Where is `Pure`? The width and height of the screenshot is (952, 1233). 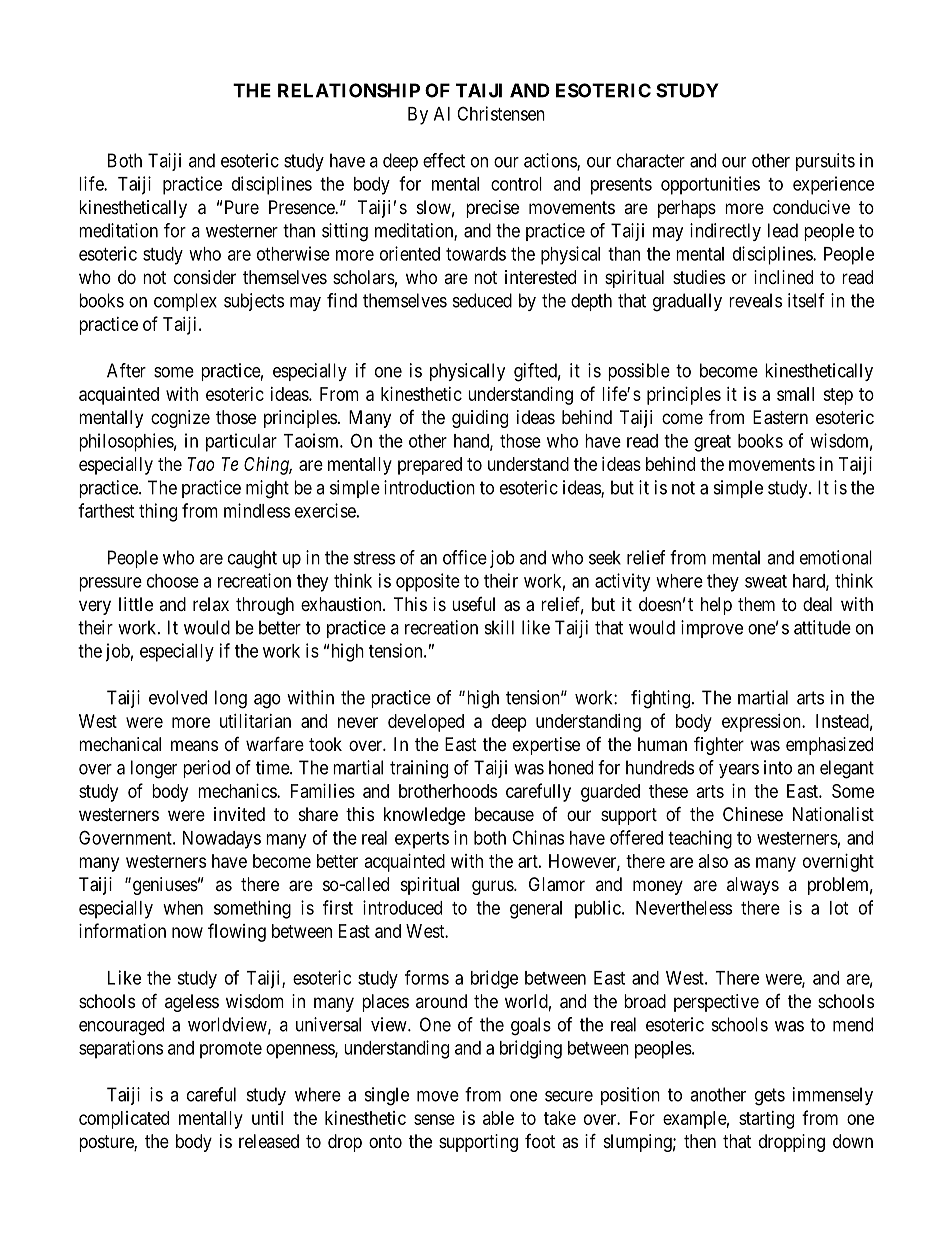
Pure is located at coordinates (242, 207).
